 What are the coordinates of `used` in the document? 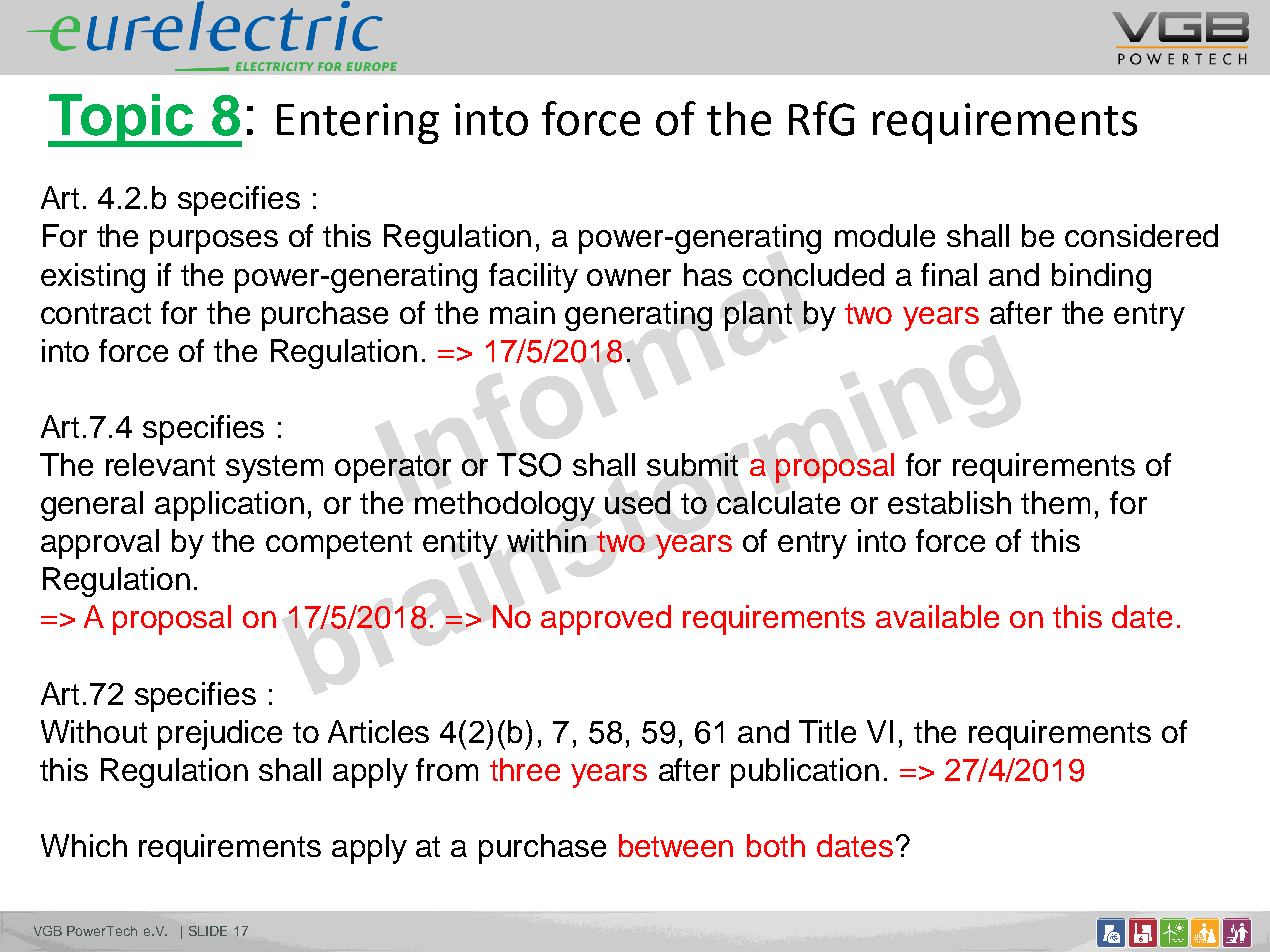 It's located at (637, 502).
